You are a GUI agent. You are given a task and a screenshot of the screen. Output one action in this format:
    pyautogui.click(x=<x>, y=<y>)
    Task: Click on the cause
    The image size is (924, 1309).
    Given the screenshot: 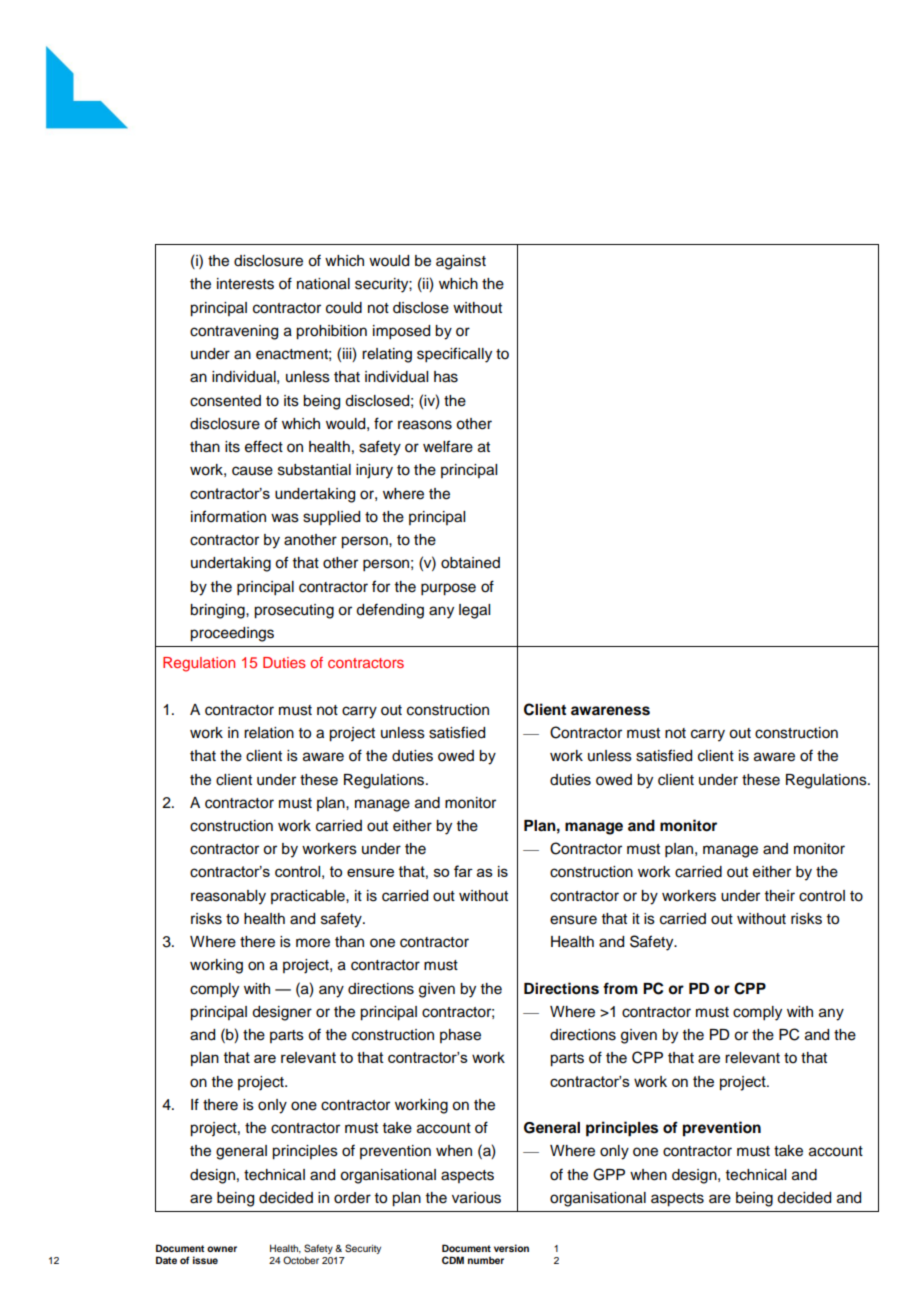 What is the action you would take?
    pyautogui.click(x=252, y=471)
